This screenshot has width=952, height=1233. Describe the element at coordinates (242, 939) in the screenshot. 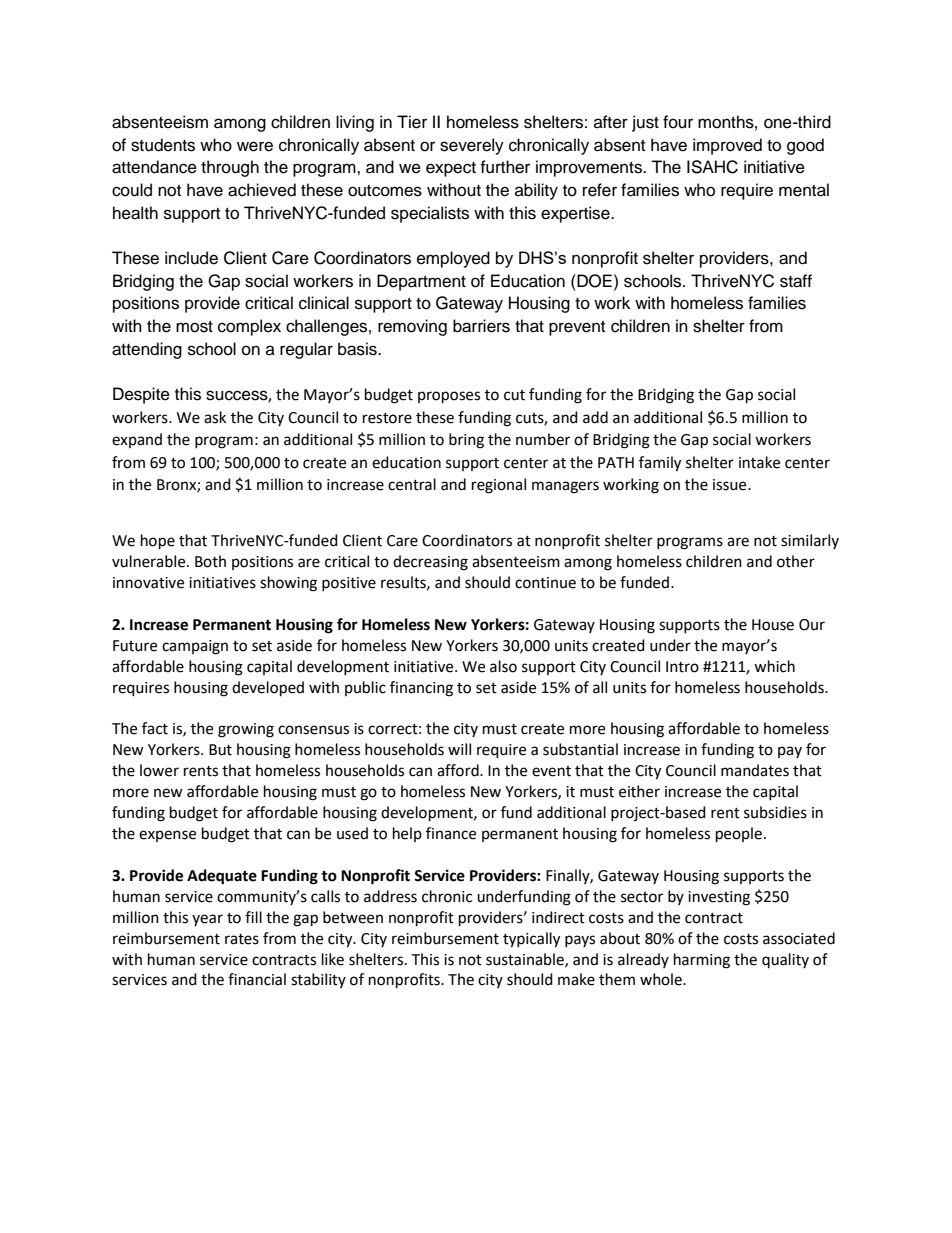

I see `rates` at that location.
